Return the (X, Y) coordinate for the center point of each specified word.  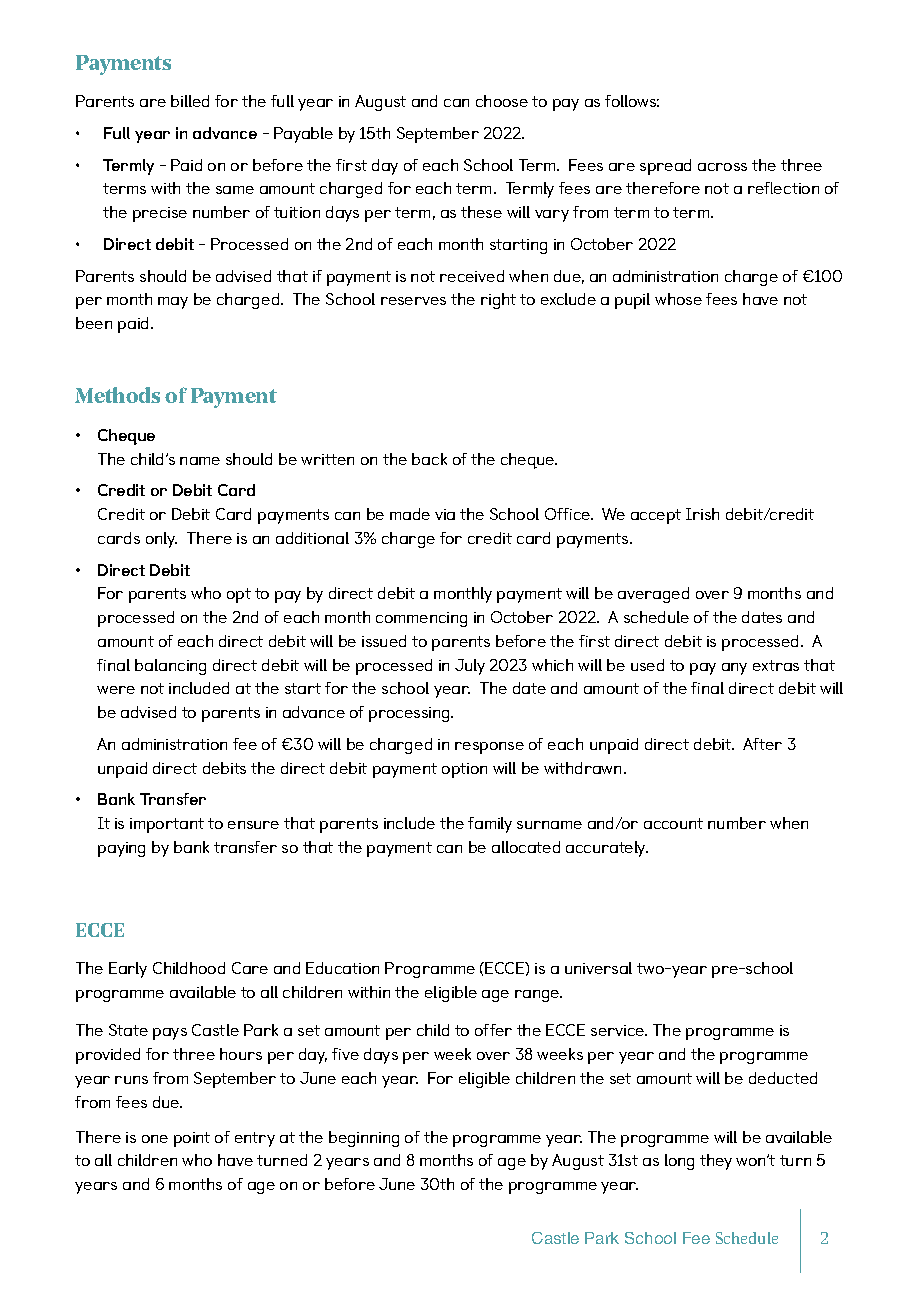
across (722, 167)
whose (678, 299)
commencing (421, 619)
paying (121, 849)
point (192, 1139)
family (490, 825)
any (734, 669)
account (673, 823)
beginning (364, 1139)
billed (190, 101)
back (429, 459)
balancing (170, 667)
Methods (117, 395)
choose (502, 101)
